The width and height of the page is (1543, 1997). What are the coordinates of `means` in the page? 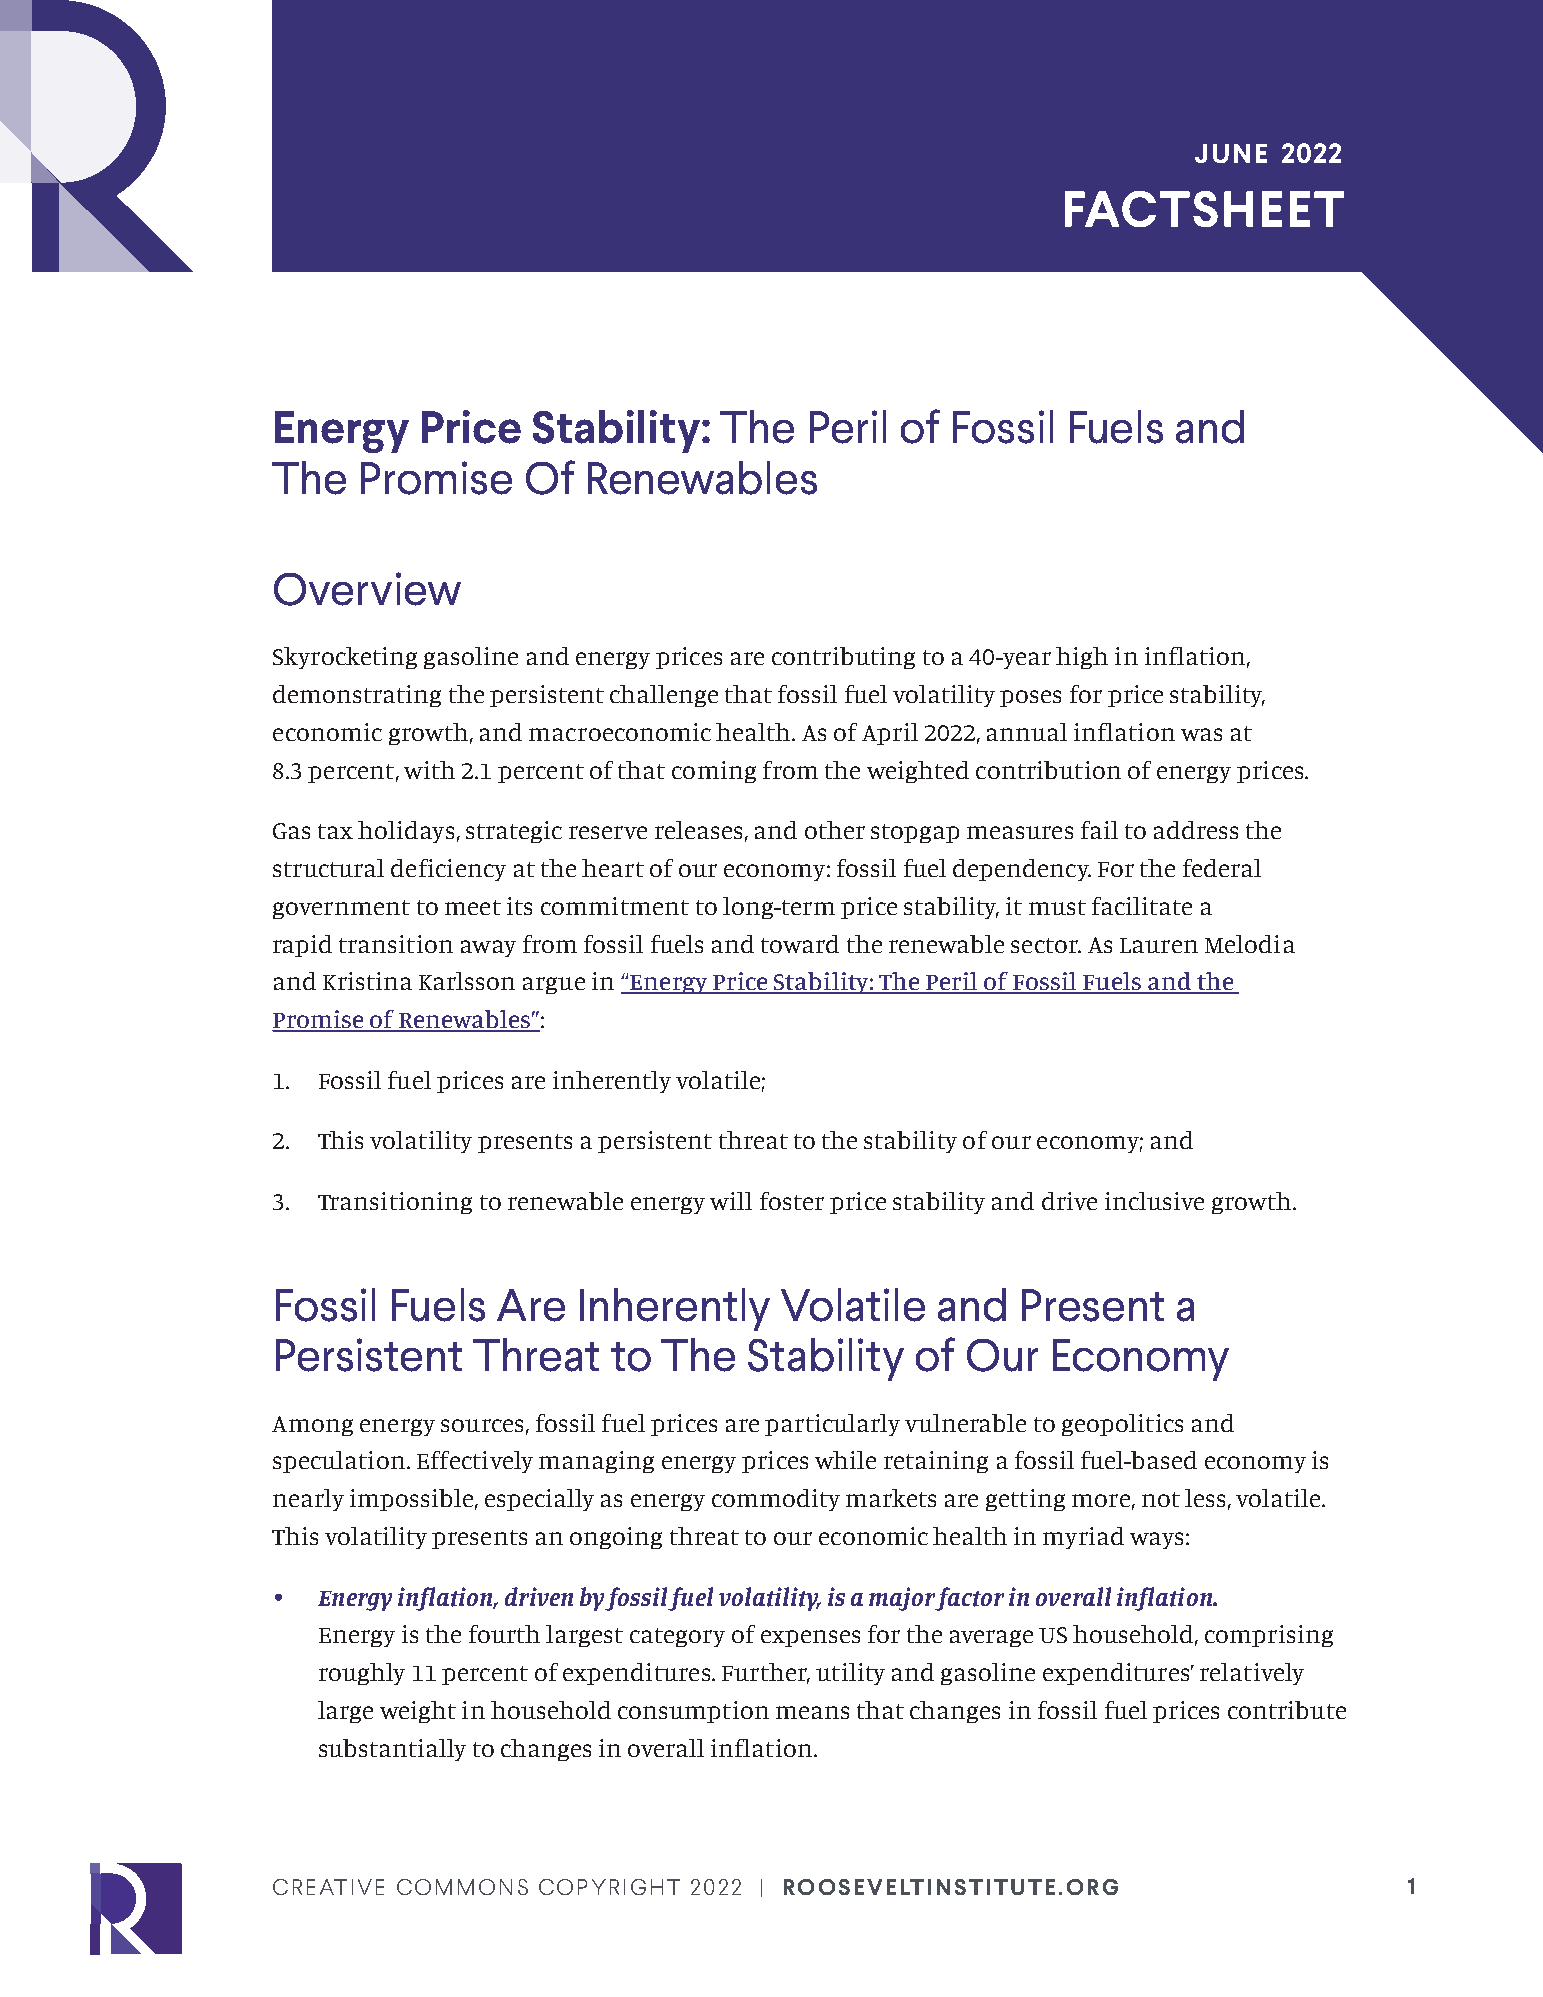 It's located at (812, 1712).
